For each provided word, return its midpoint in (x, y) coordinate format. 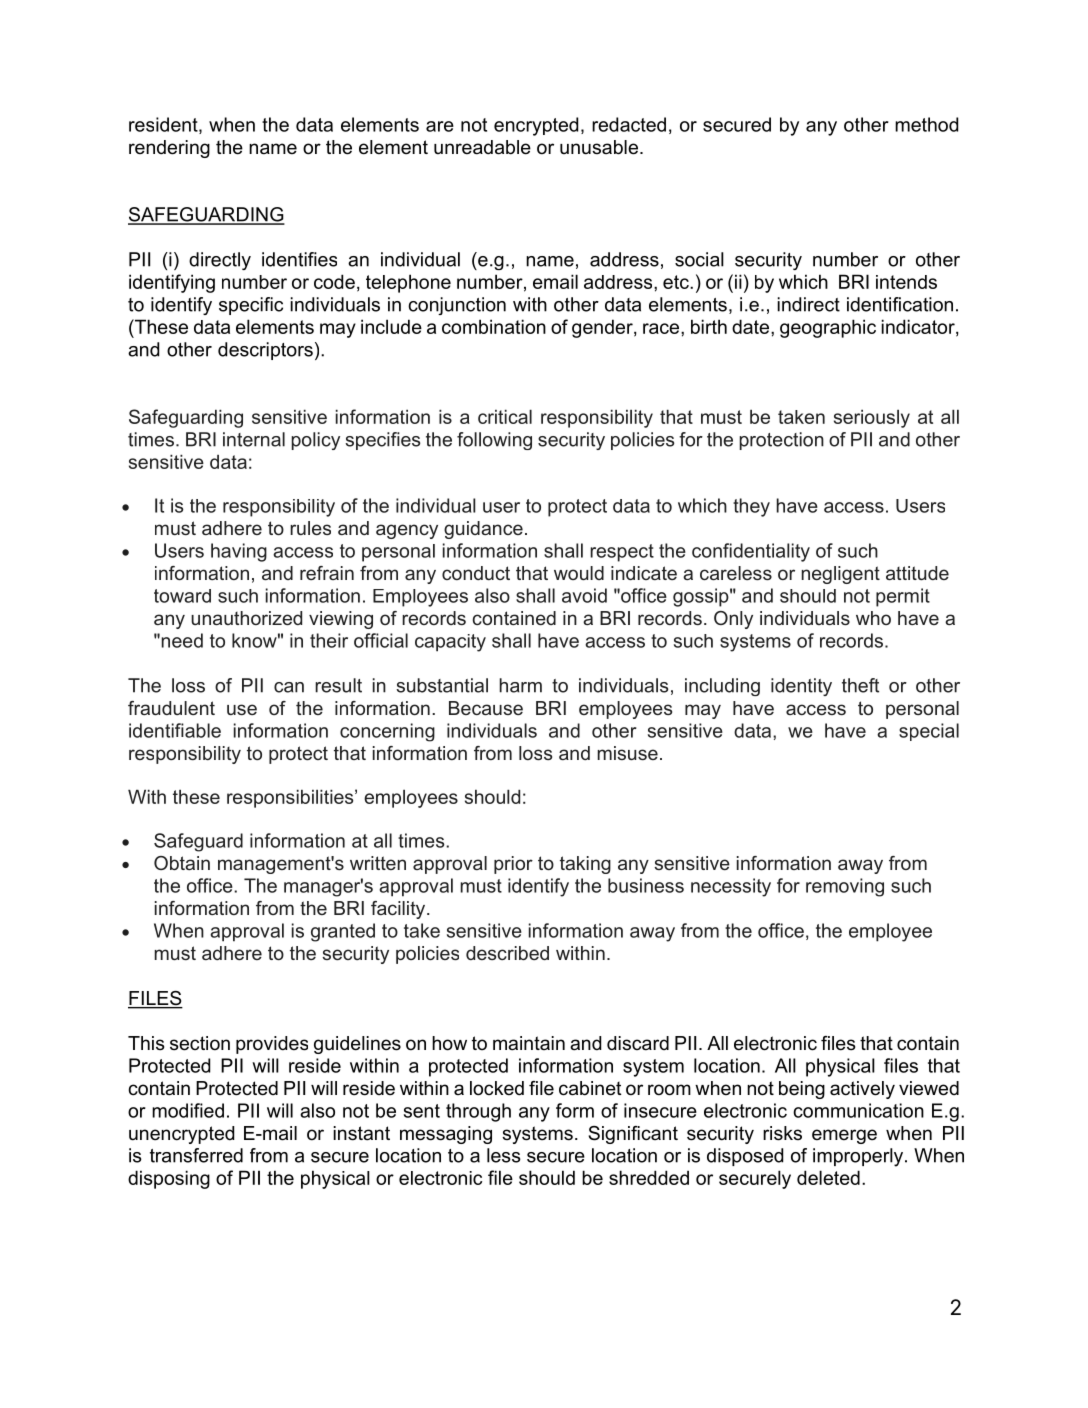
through (478, 1112)
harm (520, 685)
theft (860, 685)
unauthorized (246, 618)
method (926, 124)
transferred (196, 1155)
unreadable (482, 147)
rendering (169, 149)
